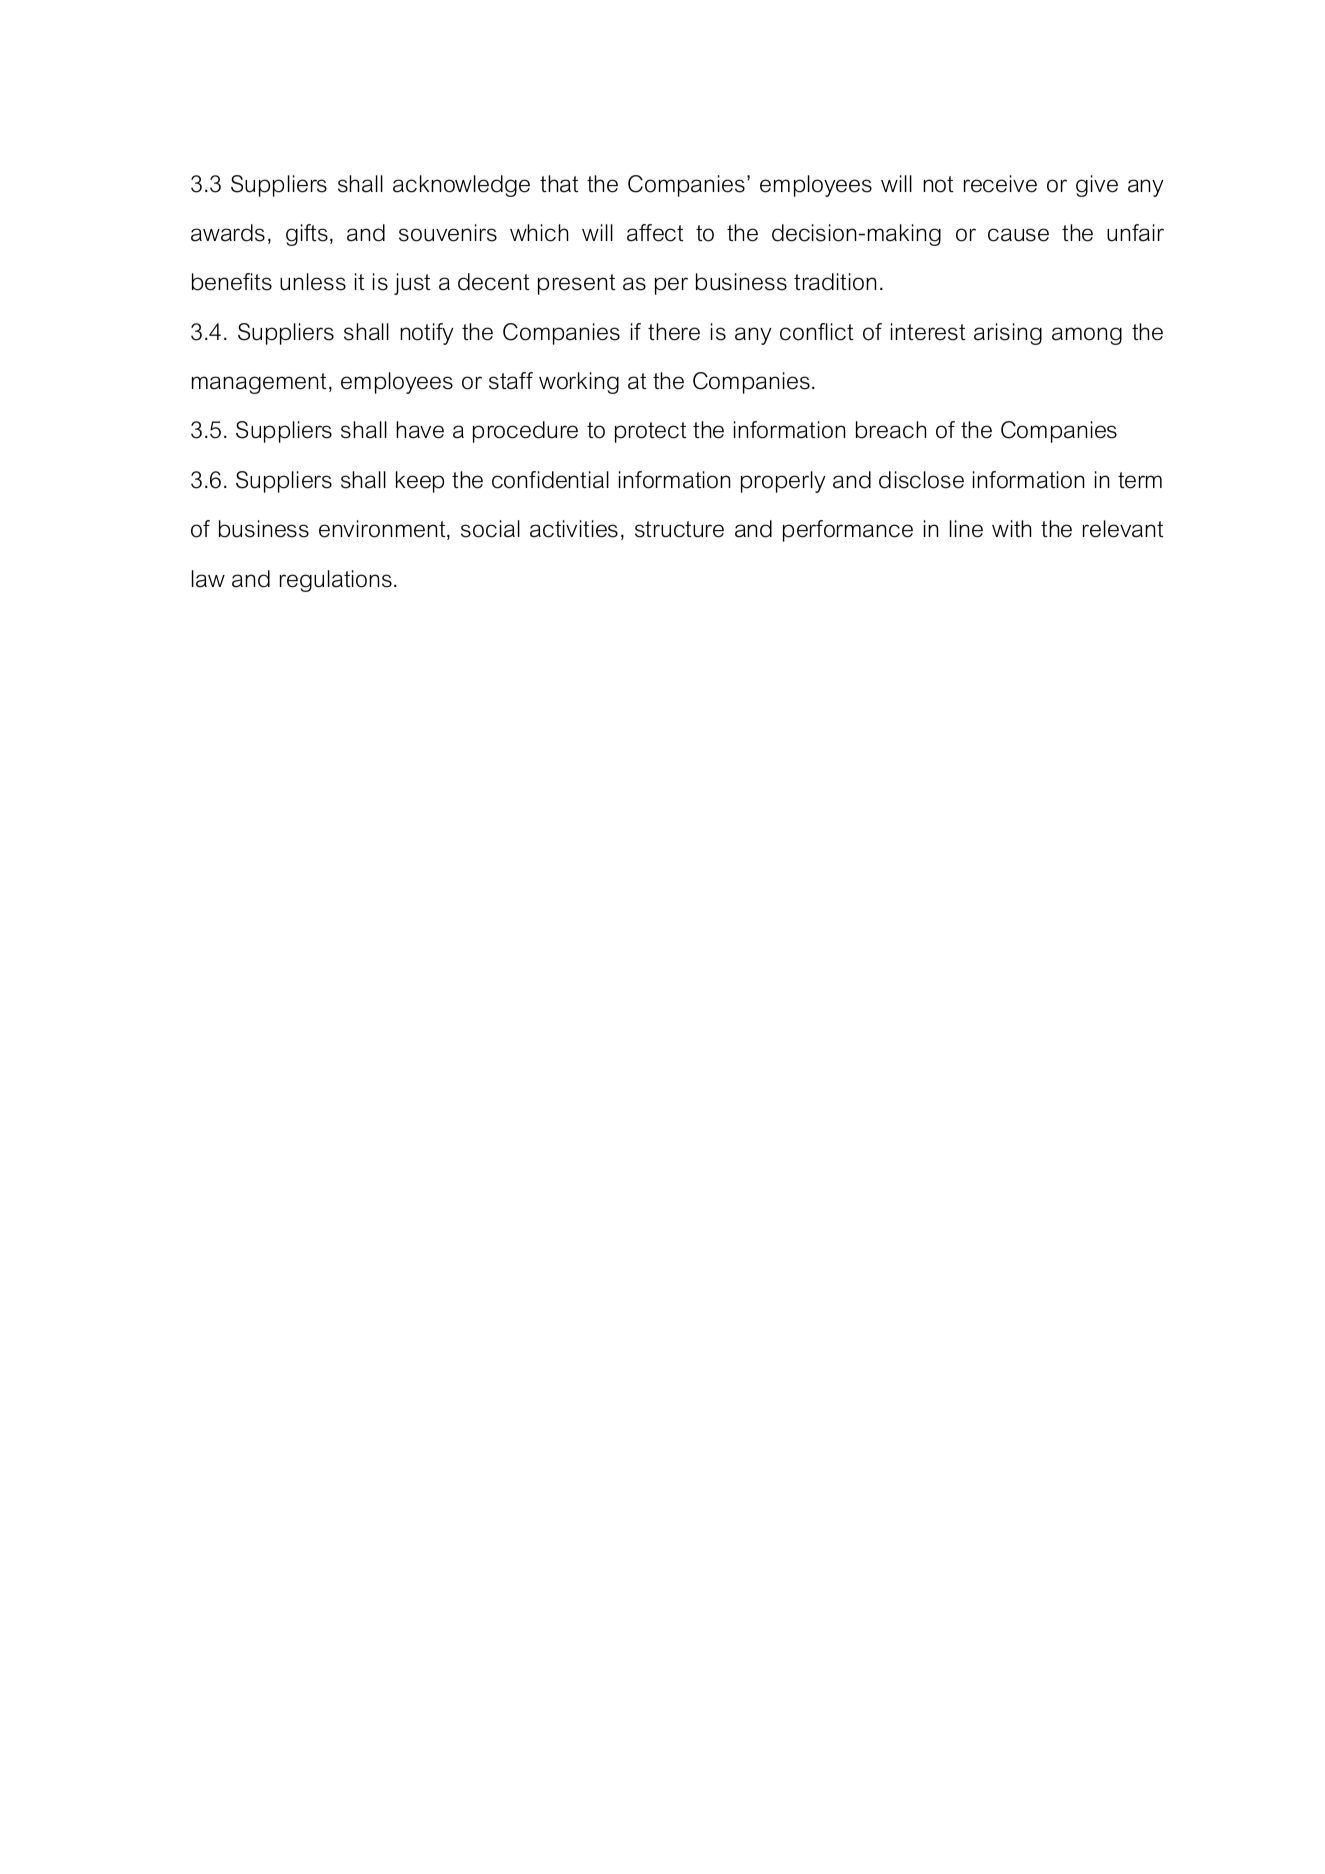  Describe the element at coordinates (1011, 528) in the screenshot. I see `with` at that location.
